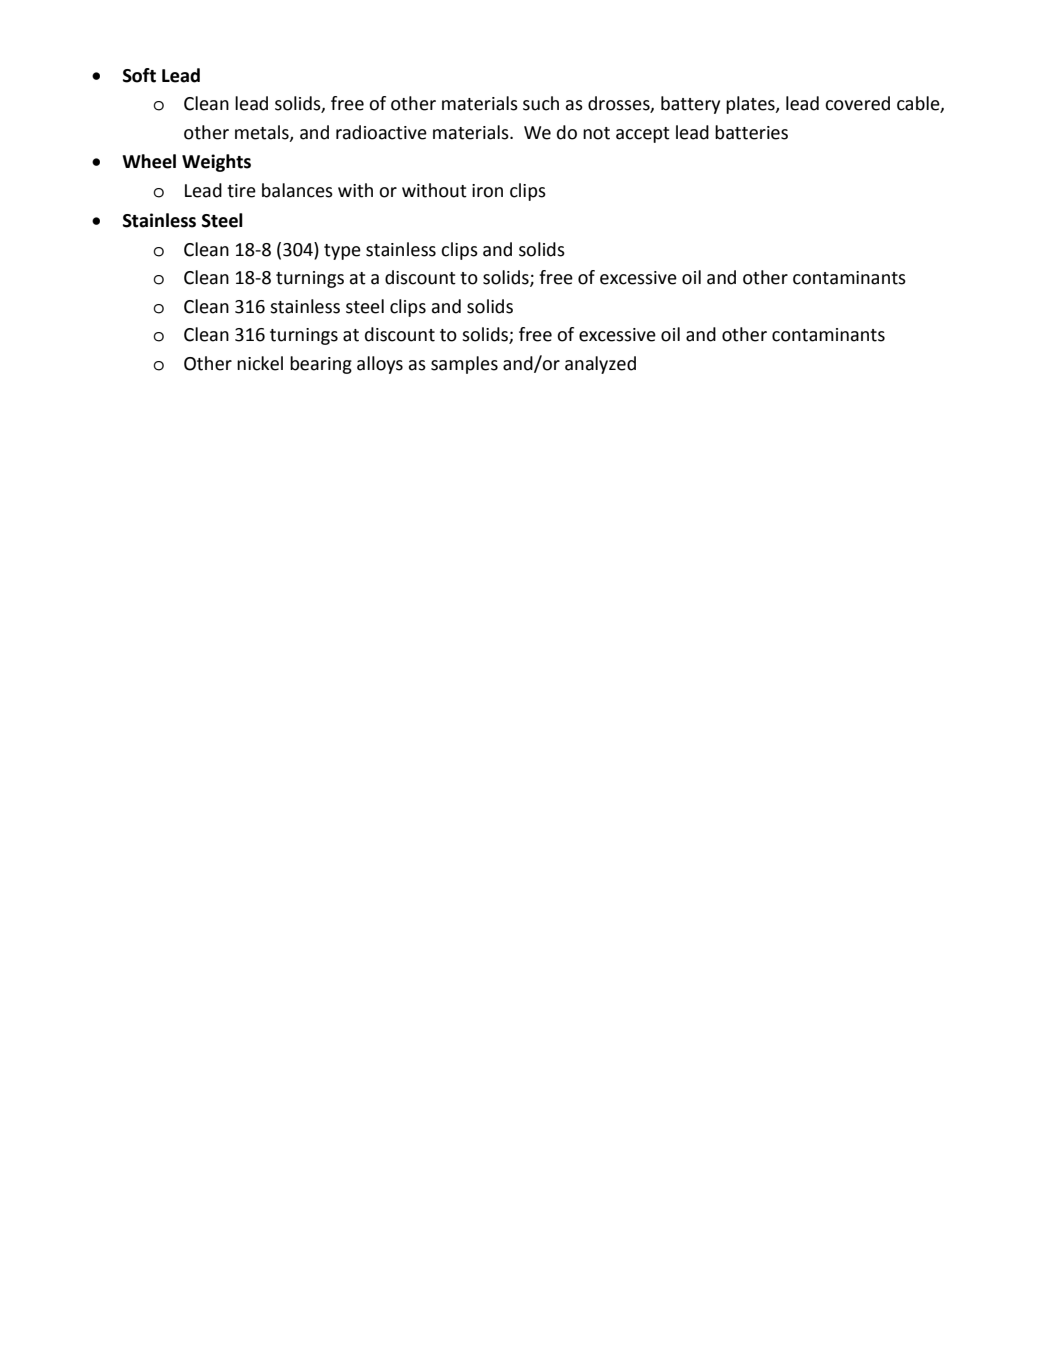 The width and height of the screenshot is (1040, 1346). Describe the element at coordinates (600, 365) in the screenshot. I see `analyzed` at that location.
